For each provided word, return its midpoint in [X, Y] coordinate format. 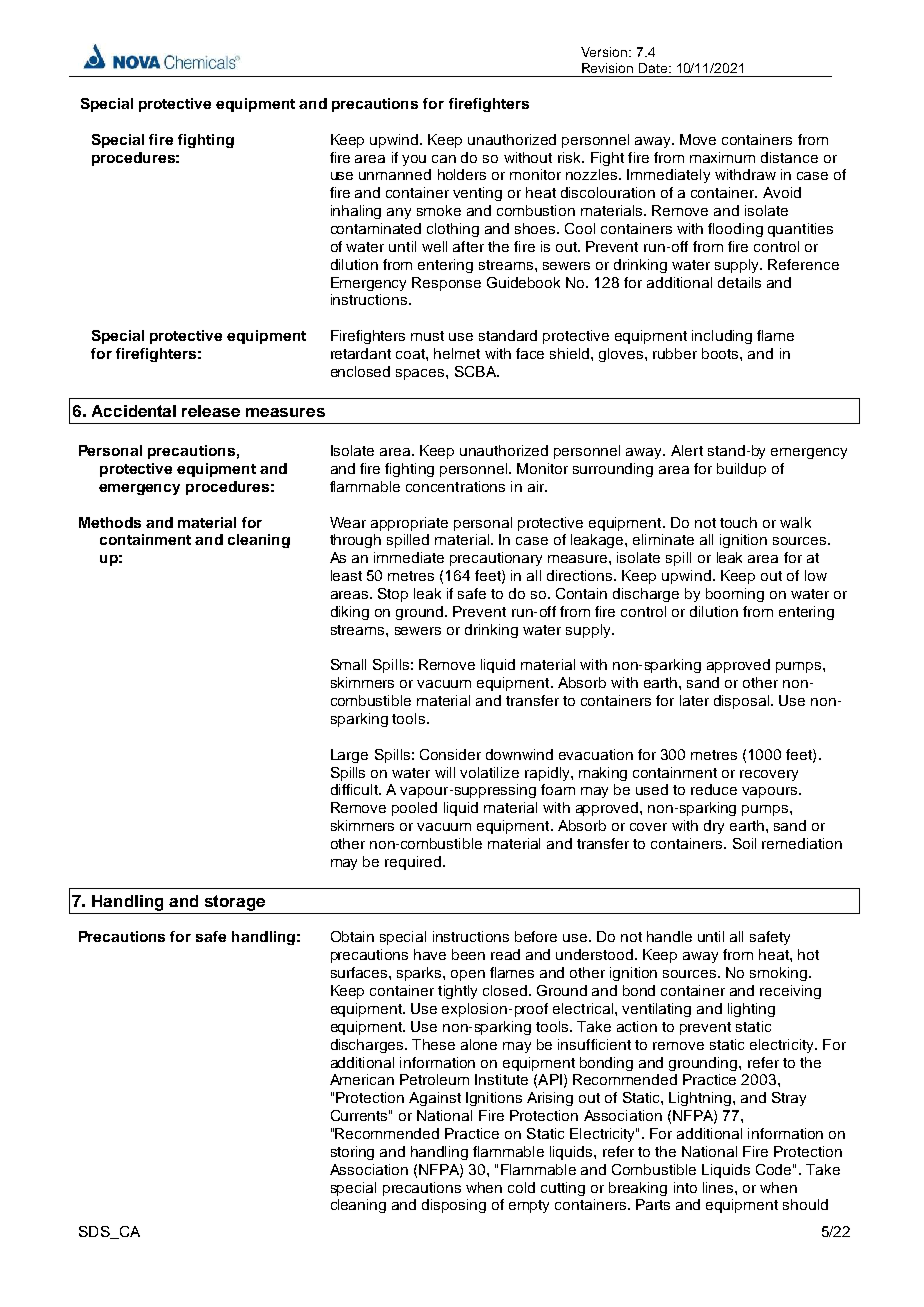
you [414, 160]
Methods [110, 522]
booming [735, 595]
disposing [454, 1206]
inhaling [356, 212]
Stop [393, 595]
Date [654, 68]
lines [719, 1187]
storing [352, 1153]
